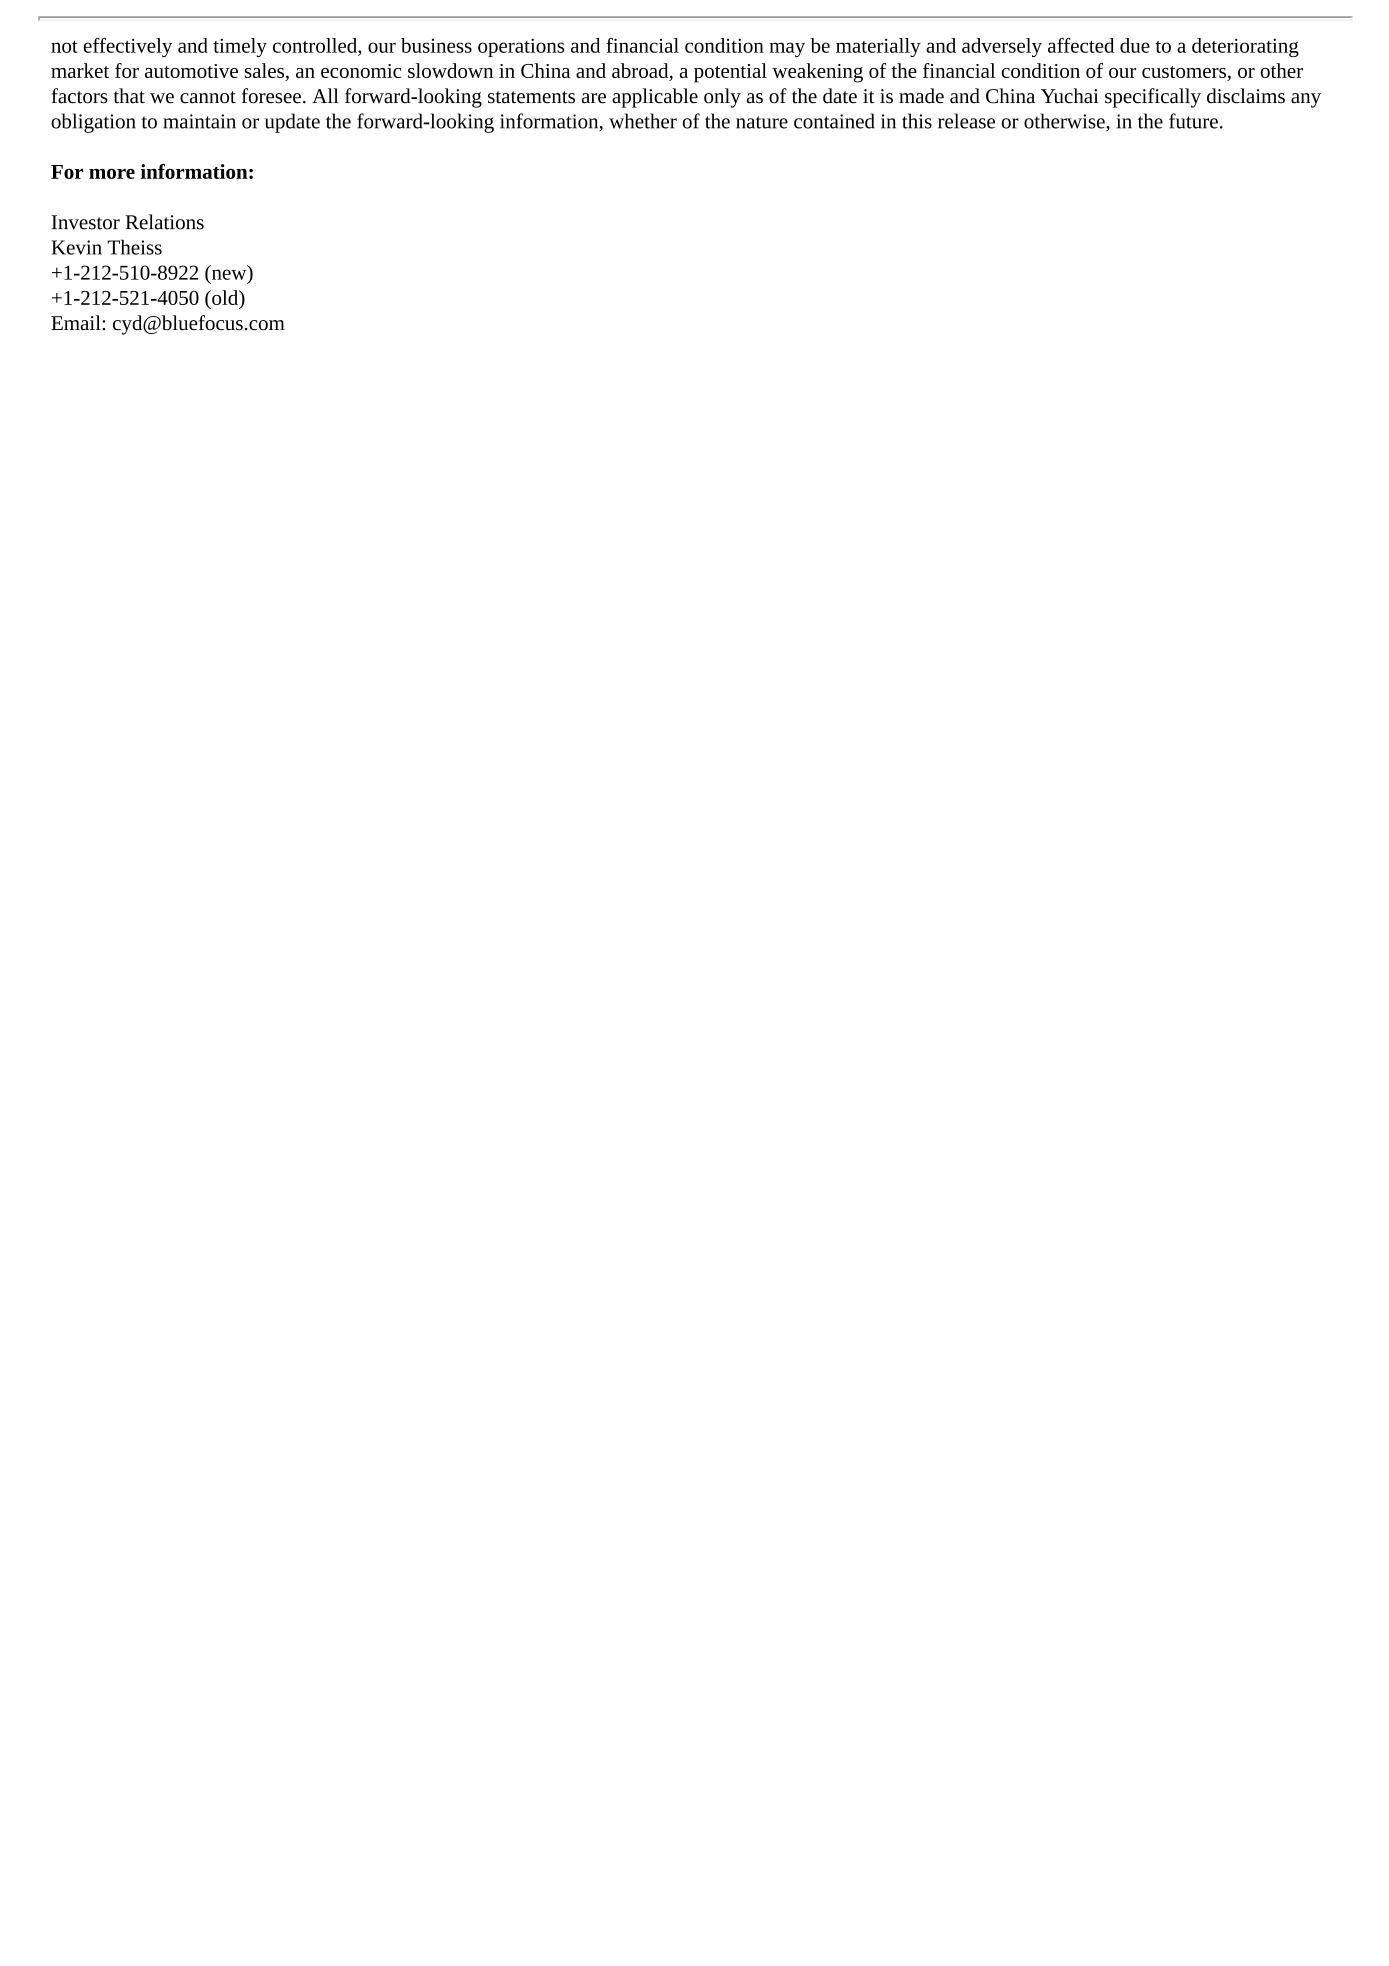 The image size is (1389, 1966). Describe the element at coordinates (787, 49) in the screenshot. I see `may` at that location.
